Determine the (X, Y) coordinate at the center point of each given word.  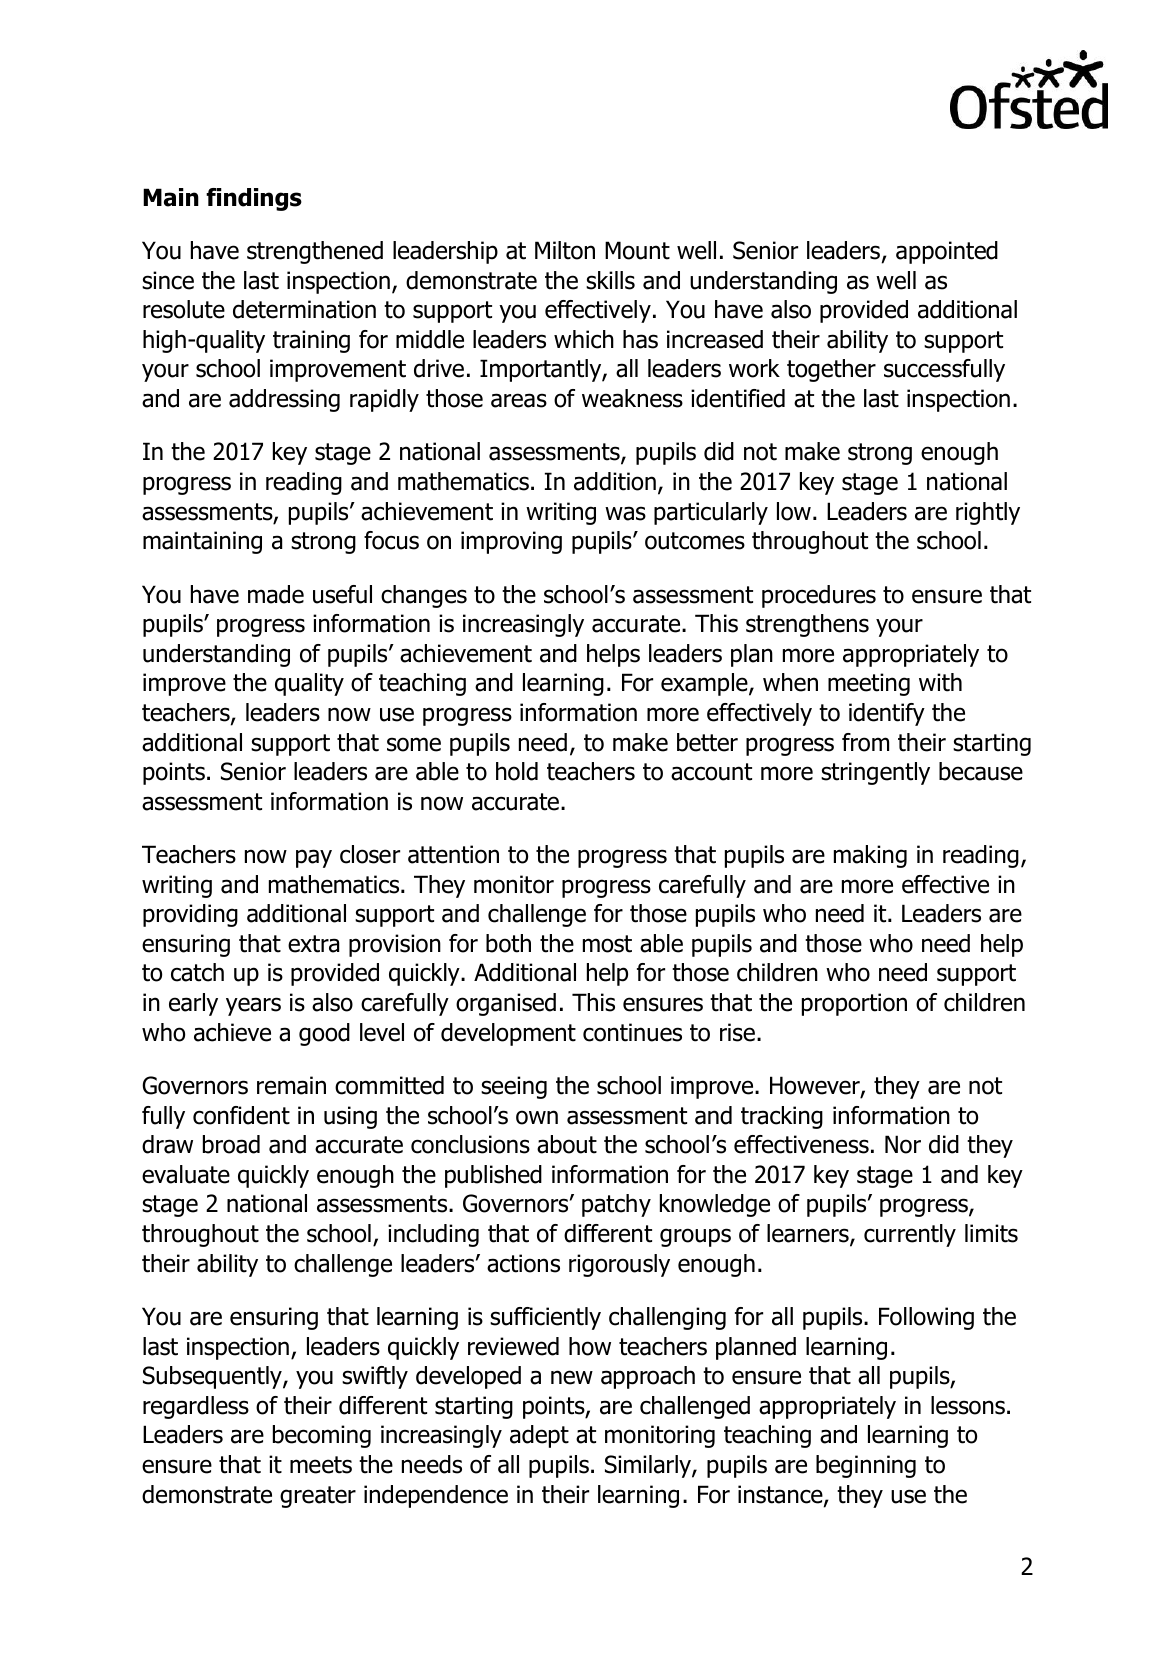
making (870, 856)
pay (314, 858)
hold (517, 771)
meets (321, 1465)
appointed (947, 252)
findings (254, 199)
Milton (565, 250)
